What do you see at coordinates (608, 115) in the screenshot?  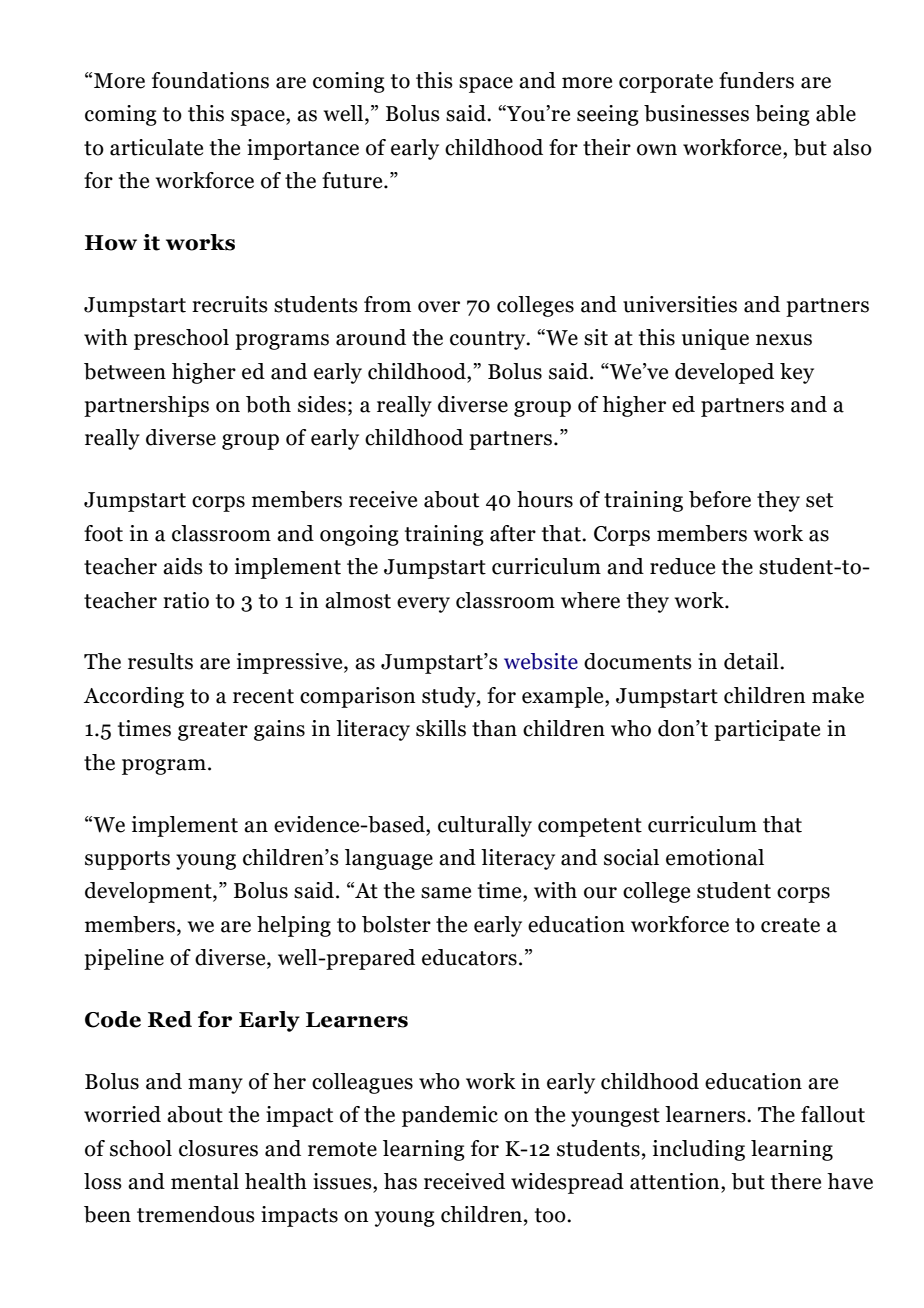 I see `seeing` at bounding box center [608, 115].
